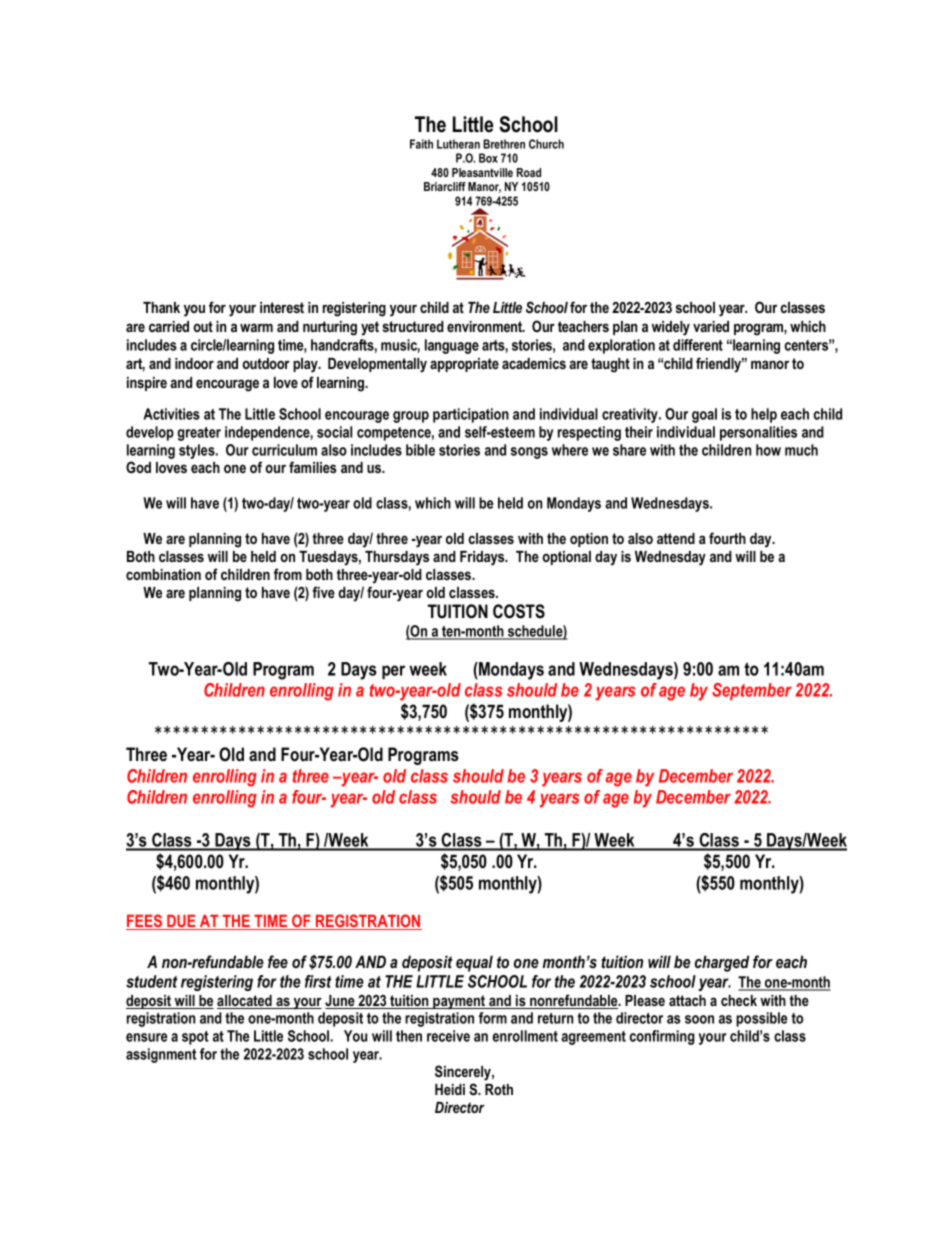  I want to click on spot, so click(195, 1038).
